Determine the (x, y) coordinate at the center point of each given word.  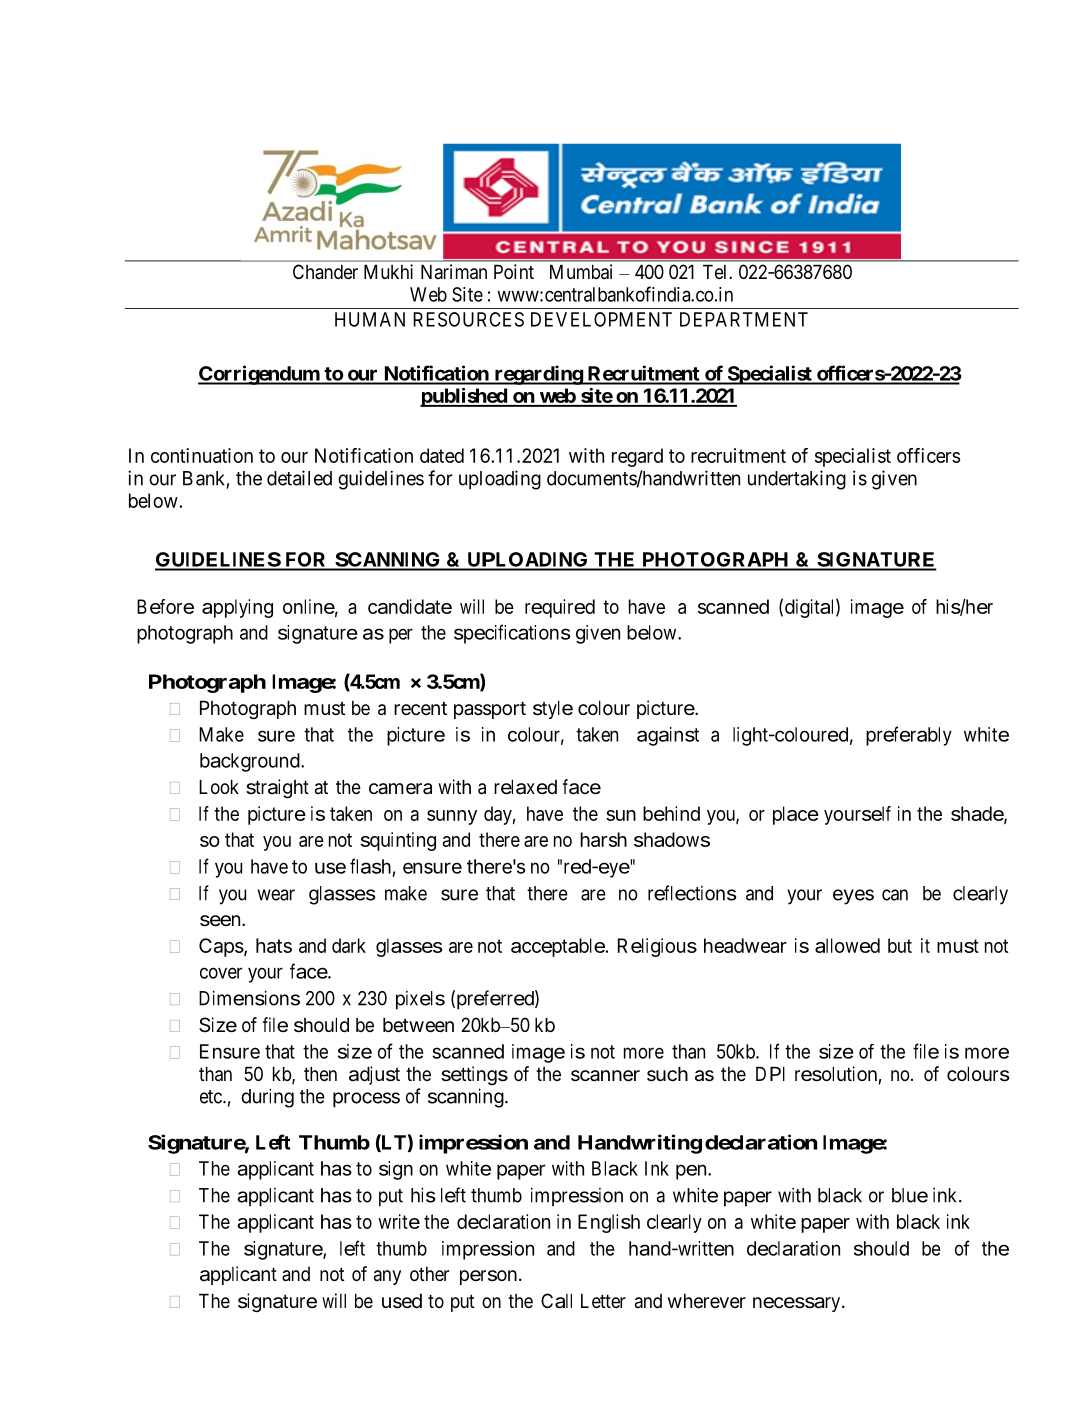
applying (237, 608)
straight (277, 788)
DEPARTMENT (744, 319)
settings (474, 1075)
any (387, 1277)
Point (514, 271)
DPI (770, 1073)
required (560, 608)
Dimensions (249, 998)
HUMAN (370, 319)
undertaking (797, 480)
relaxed (525, 787)
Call (556, 1301)
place (796, 815)
